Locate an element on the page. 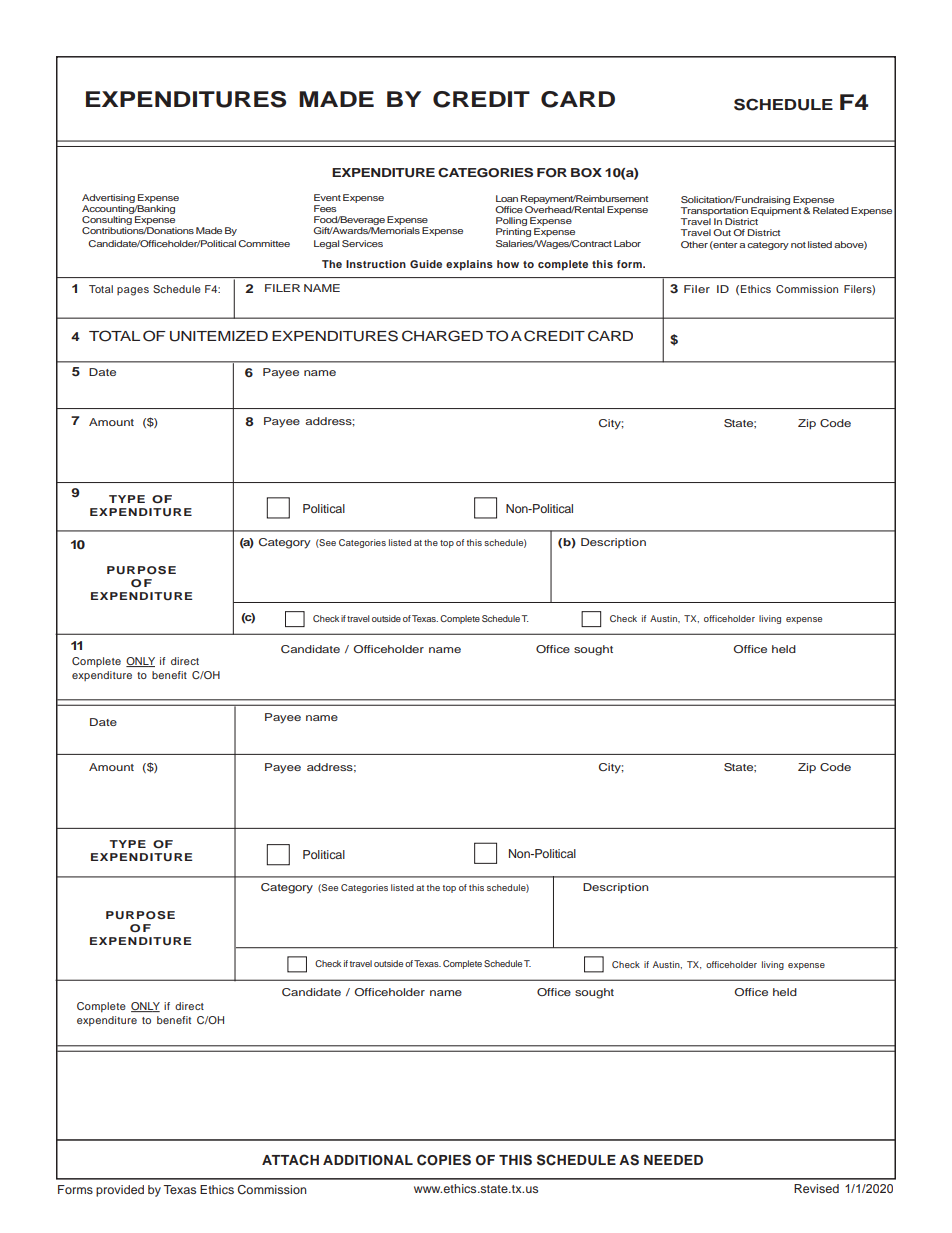  Transportation is located at coordinates (714, 211).
